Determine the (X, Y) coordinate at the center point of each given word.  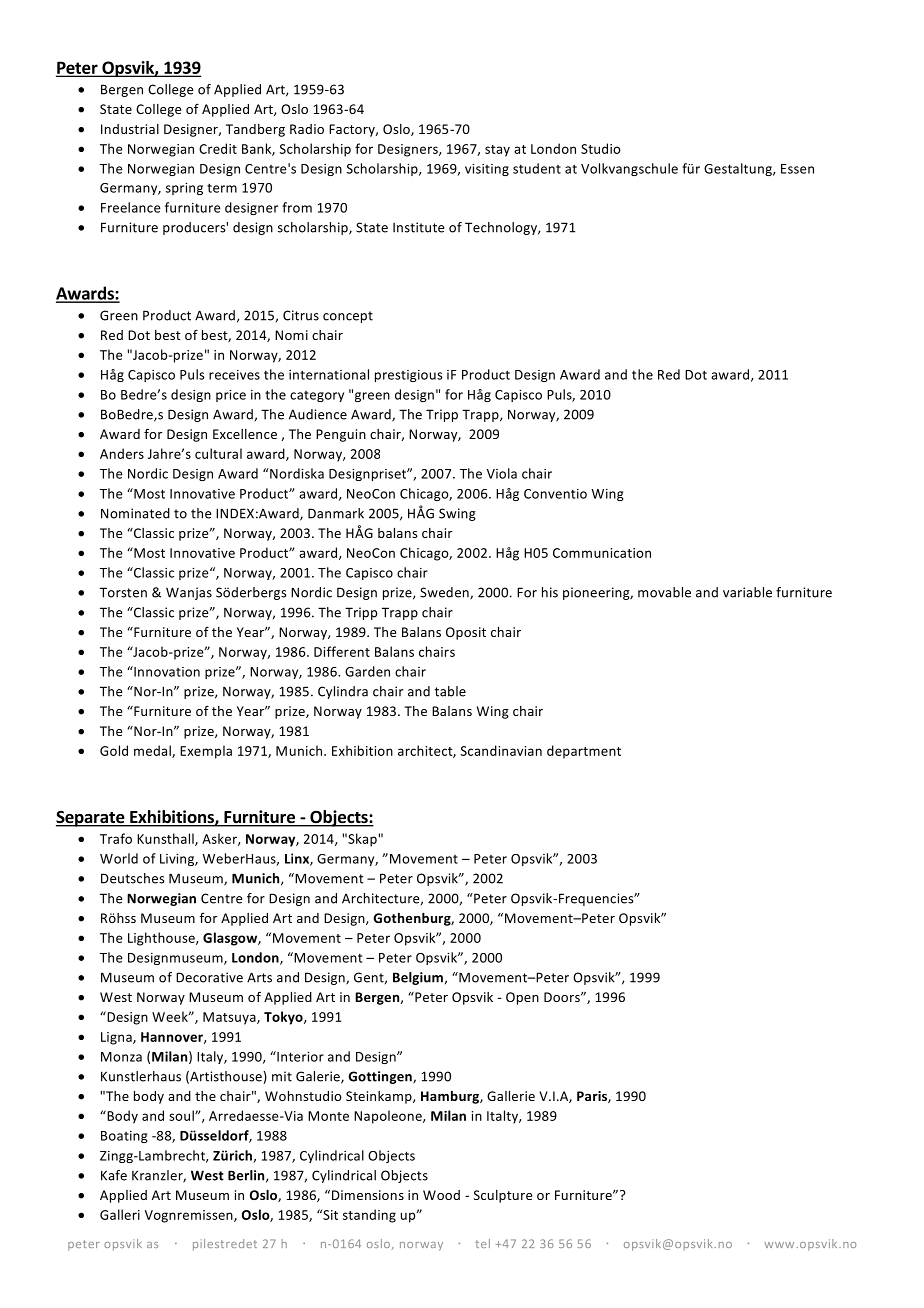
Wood (441, 1195)
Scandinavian (501, 750)
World (119, 858)
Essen (797, 169)
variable (747, 592)
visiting (487, 170)
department (584, 752)
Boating (124, 1137)
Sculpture (503, 1196)
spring (184, 189)
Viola (502, 473)
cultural (218, 453)
